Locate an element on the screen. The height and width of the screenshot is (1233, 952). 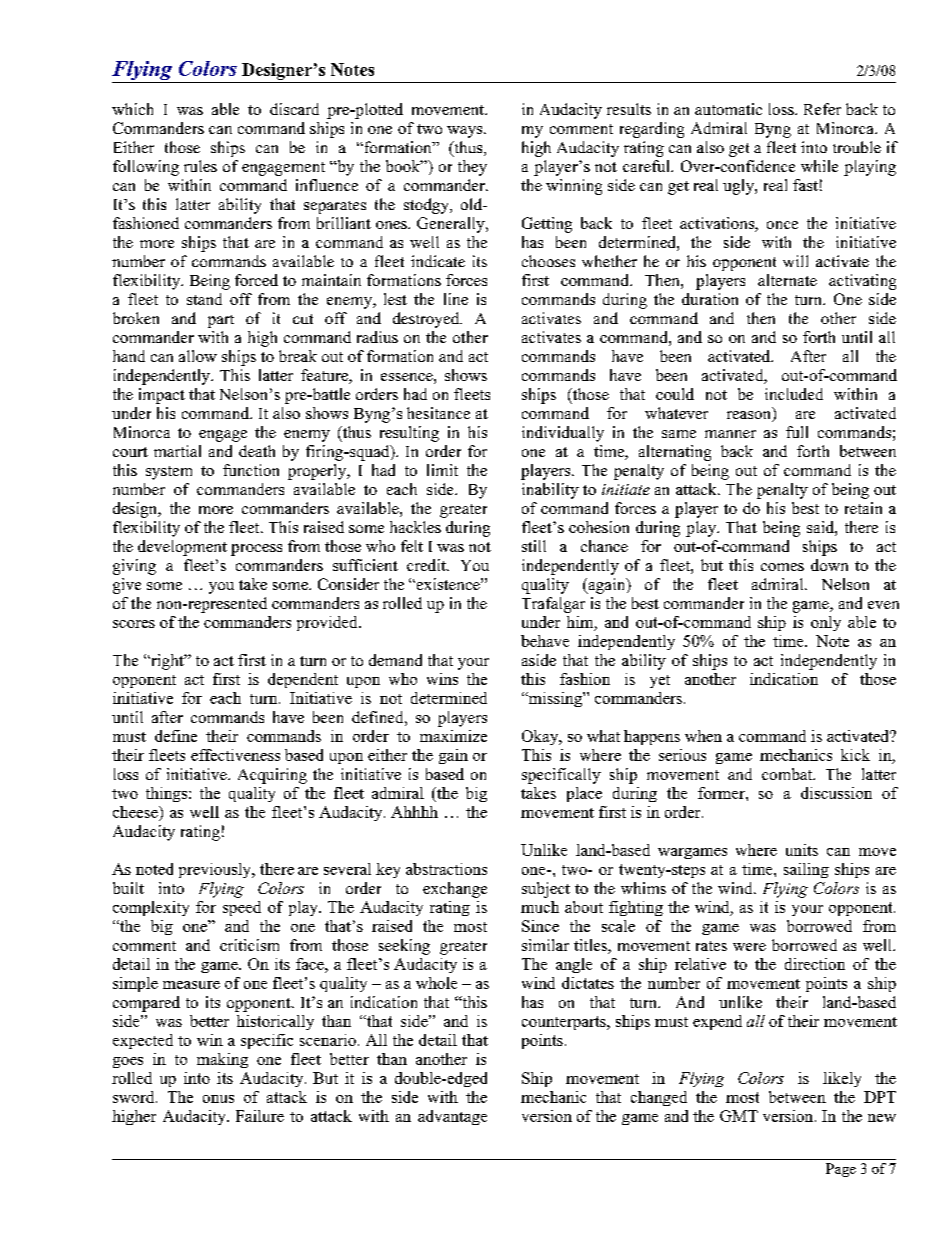
function is located at coordinates (251, 470).
